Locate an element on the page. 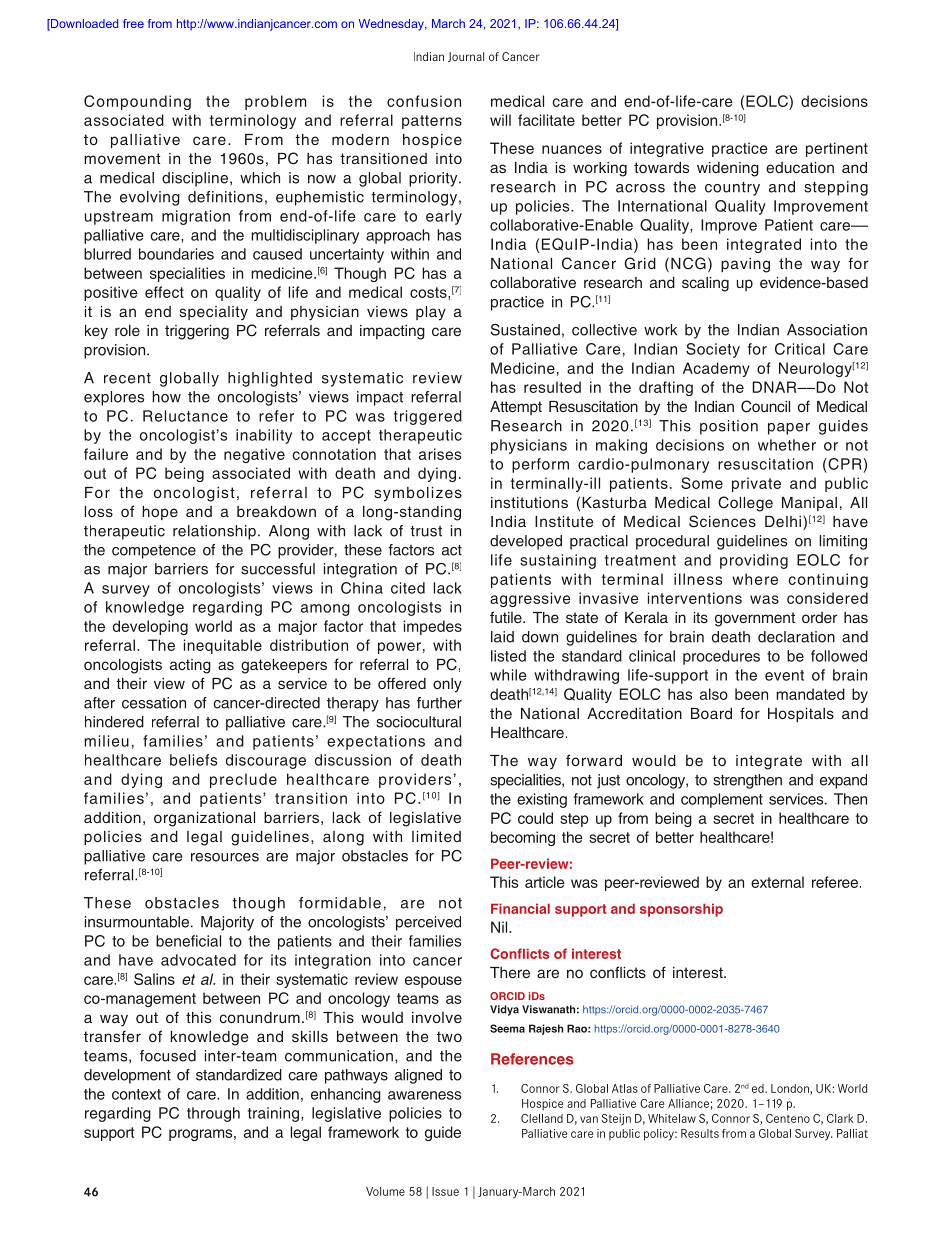 The height and width of the document is (1233, 952). triggered is located at coordinates (428, 417).
